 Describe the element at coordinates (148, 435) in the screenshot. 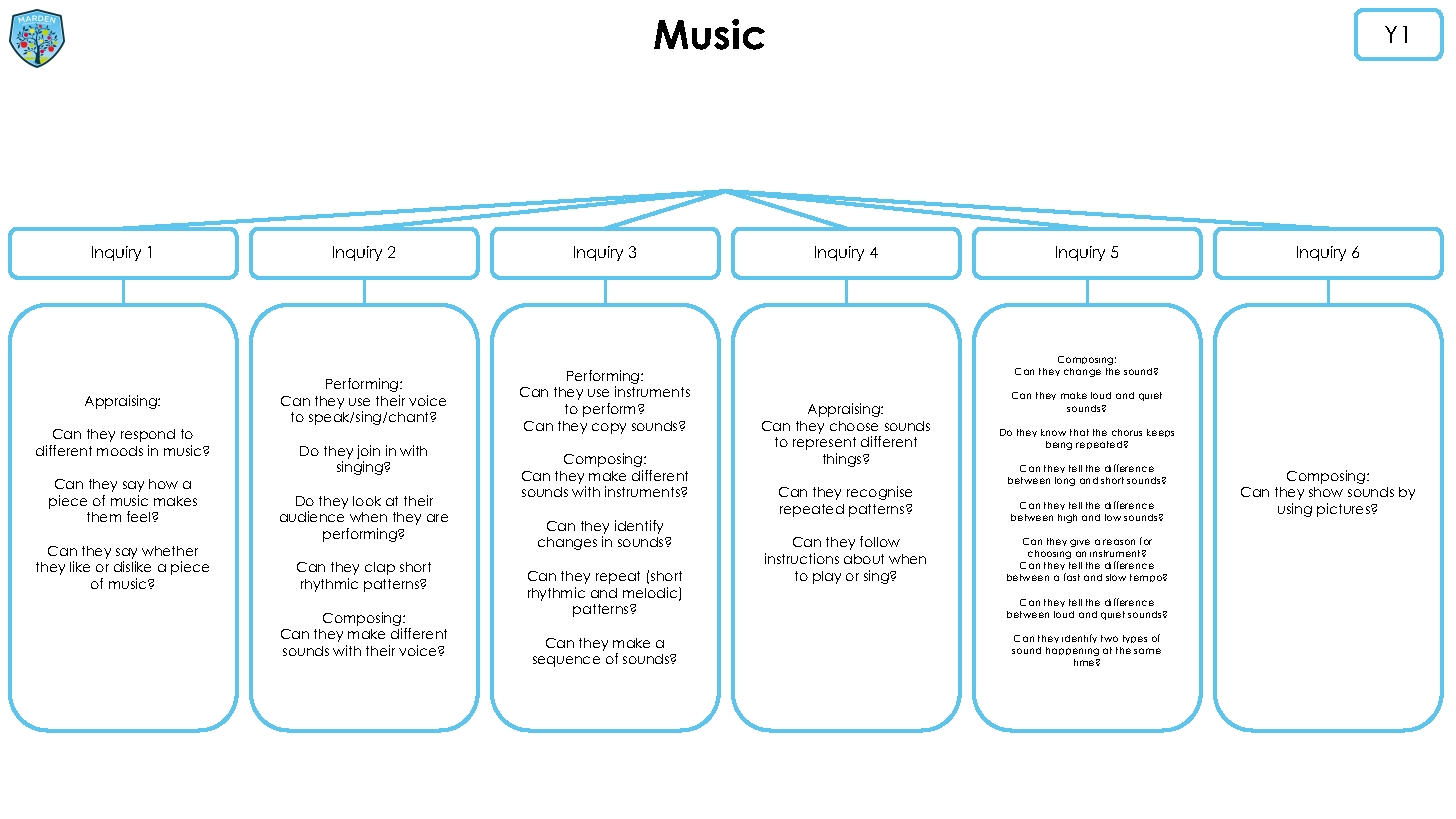

I see `respond` at that location.
